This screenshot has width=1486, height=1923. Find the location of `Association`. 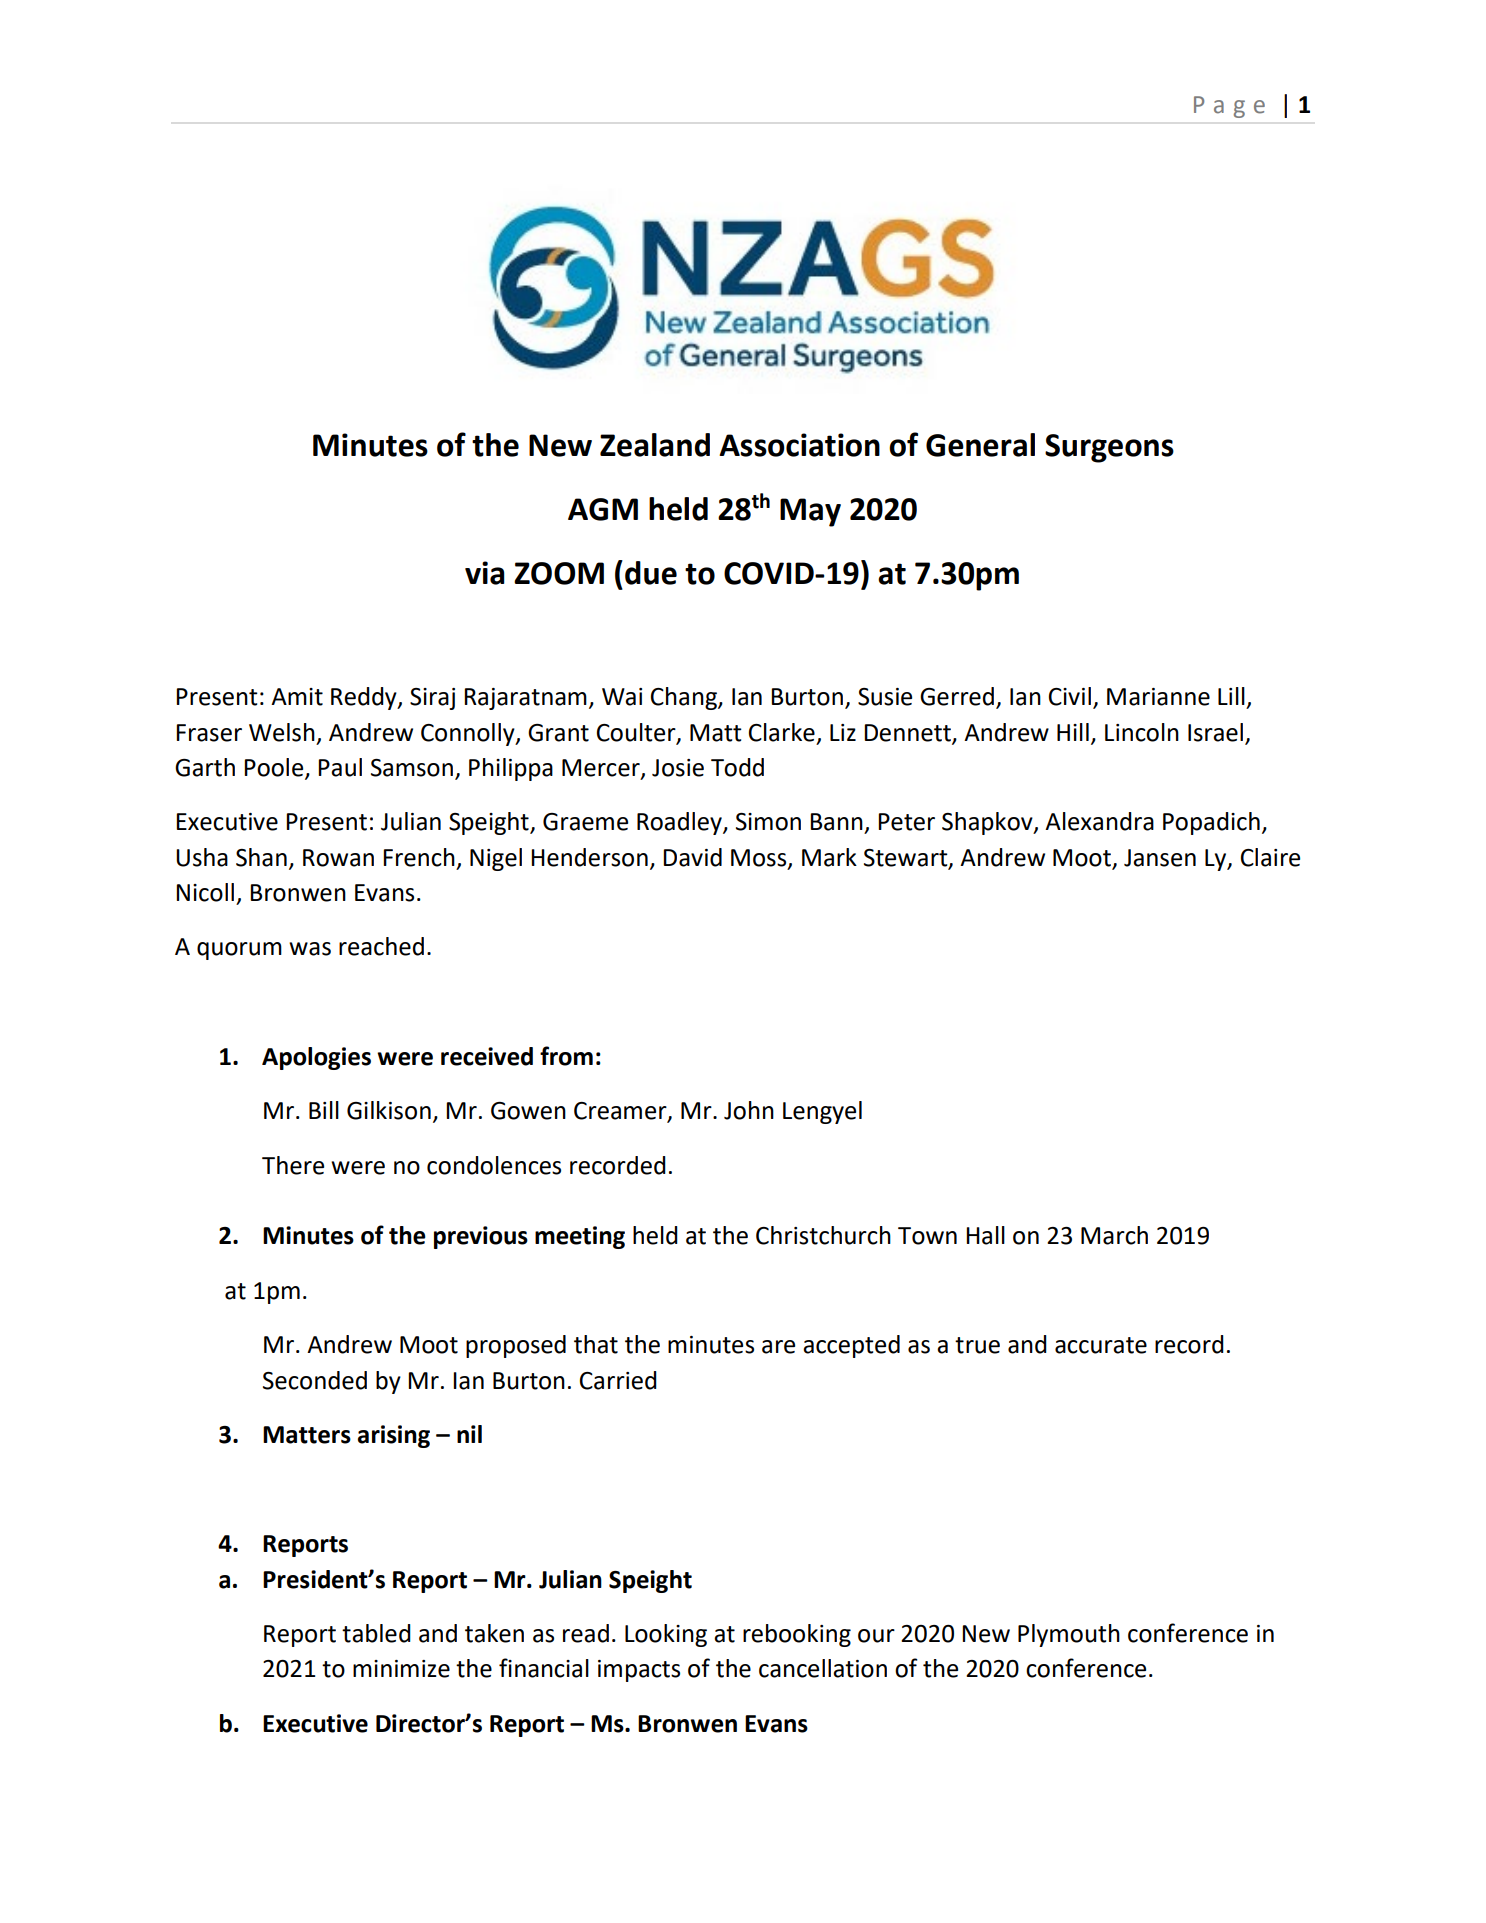

Association is located at coordinates (799, 445).
